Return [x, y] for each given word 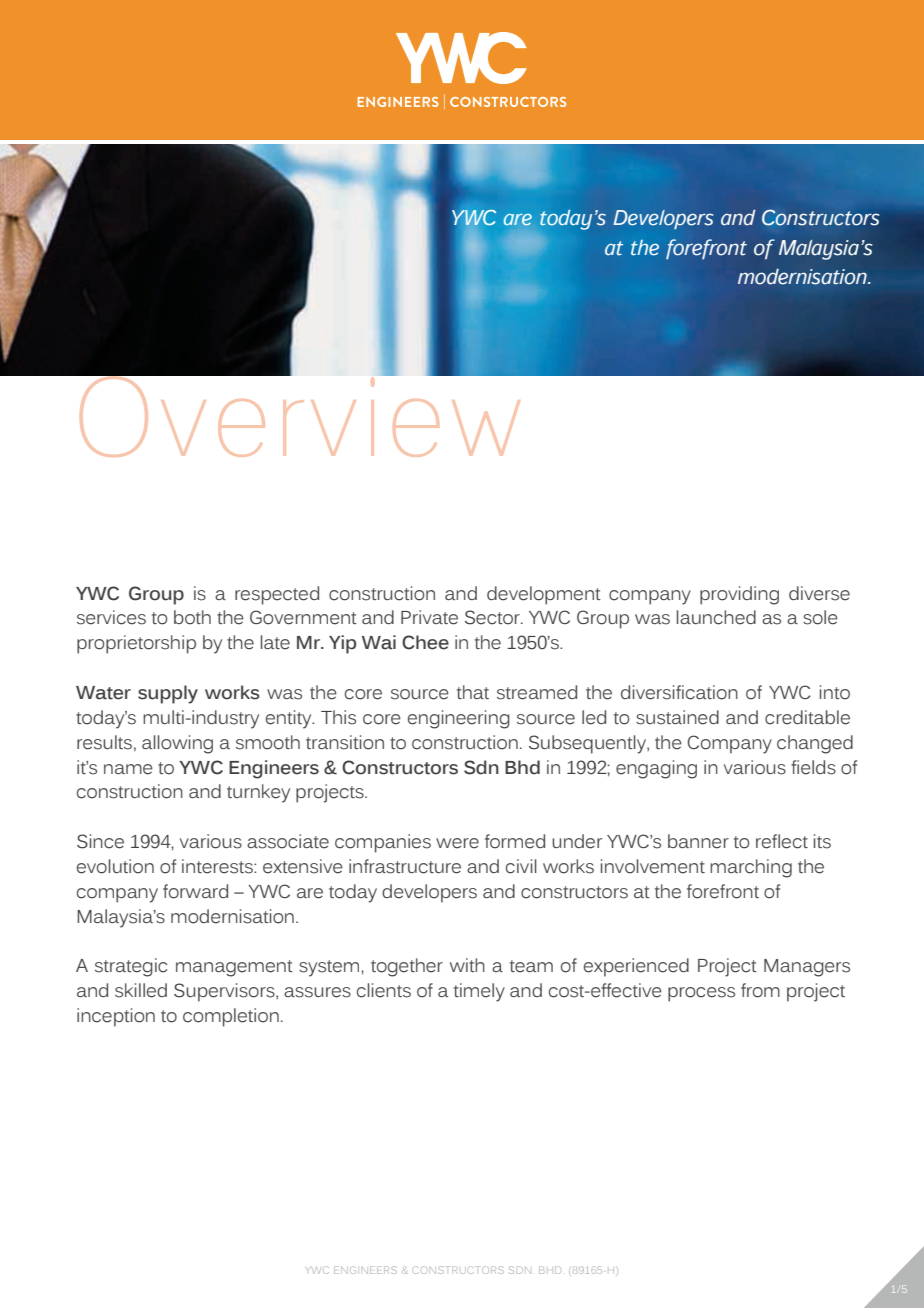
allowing [177, 744]
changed [815, 744]
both [192, 617]
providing [739, 595]
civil [521, 866]
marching [751, 868]
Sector [493, 617]
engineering [459, 719]
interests [218, 866]
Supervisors [225, 992]
